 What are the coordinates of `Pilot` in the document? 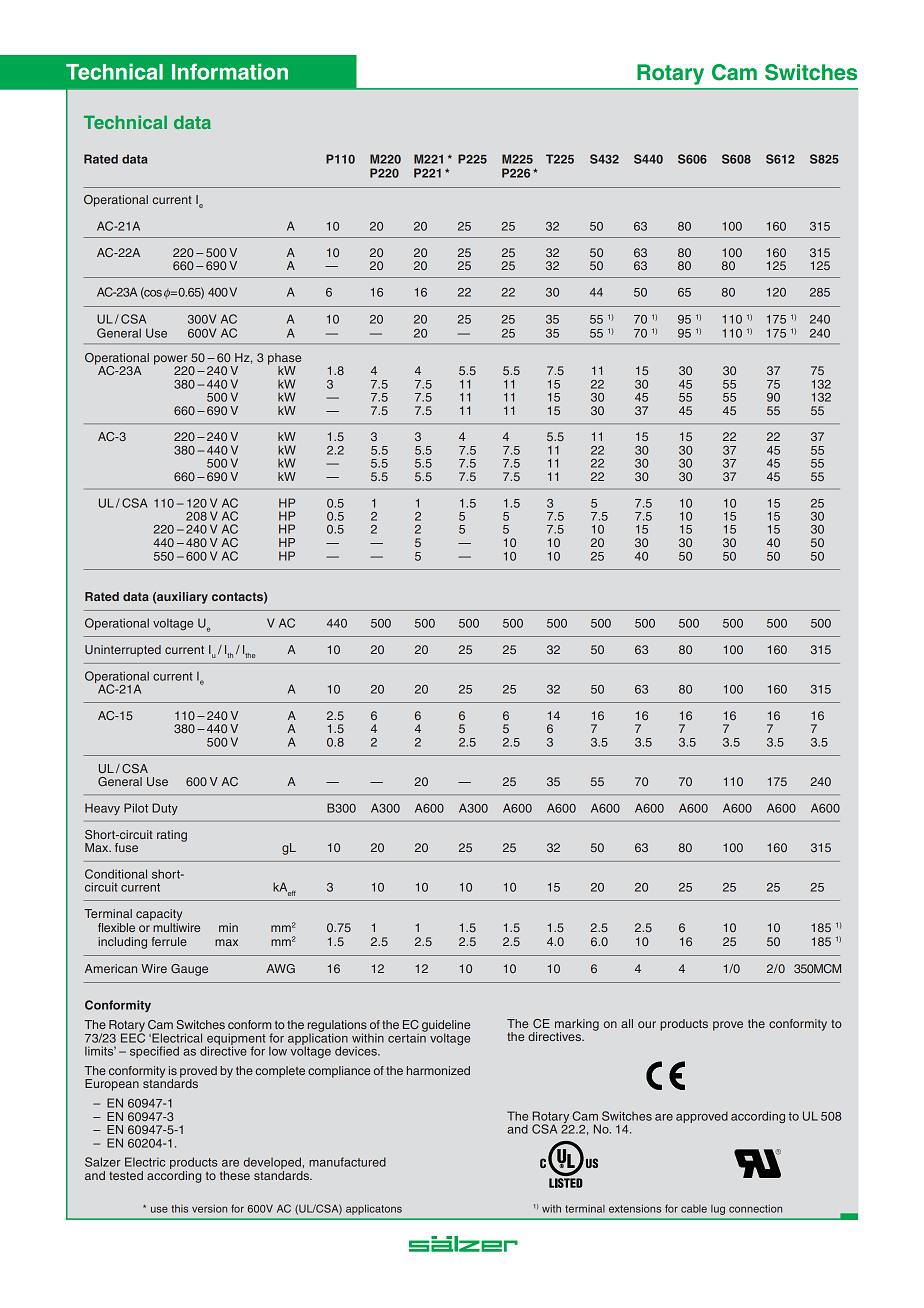 It's located at (136, 808).
